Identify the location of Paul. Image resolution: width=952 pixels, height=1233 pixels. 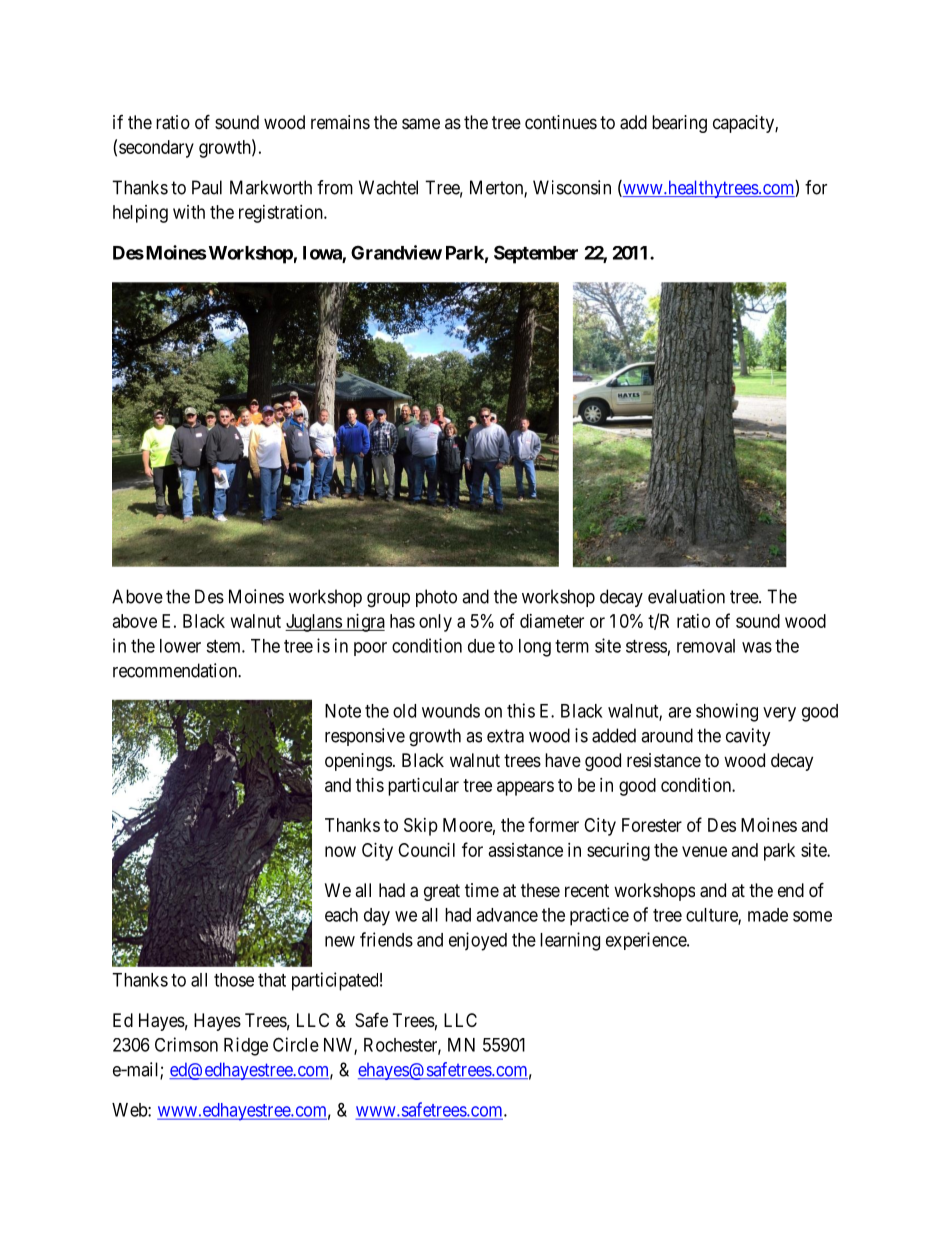
(207, 187).
